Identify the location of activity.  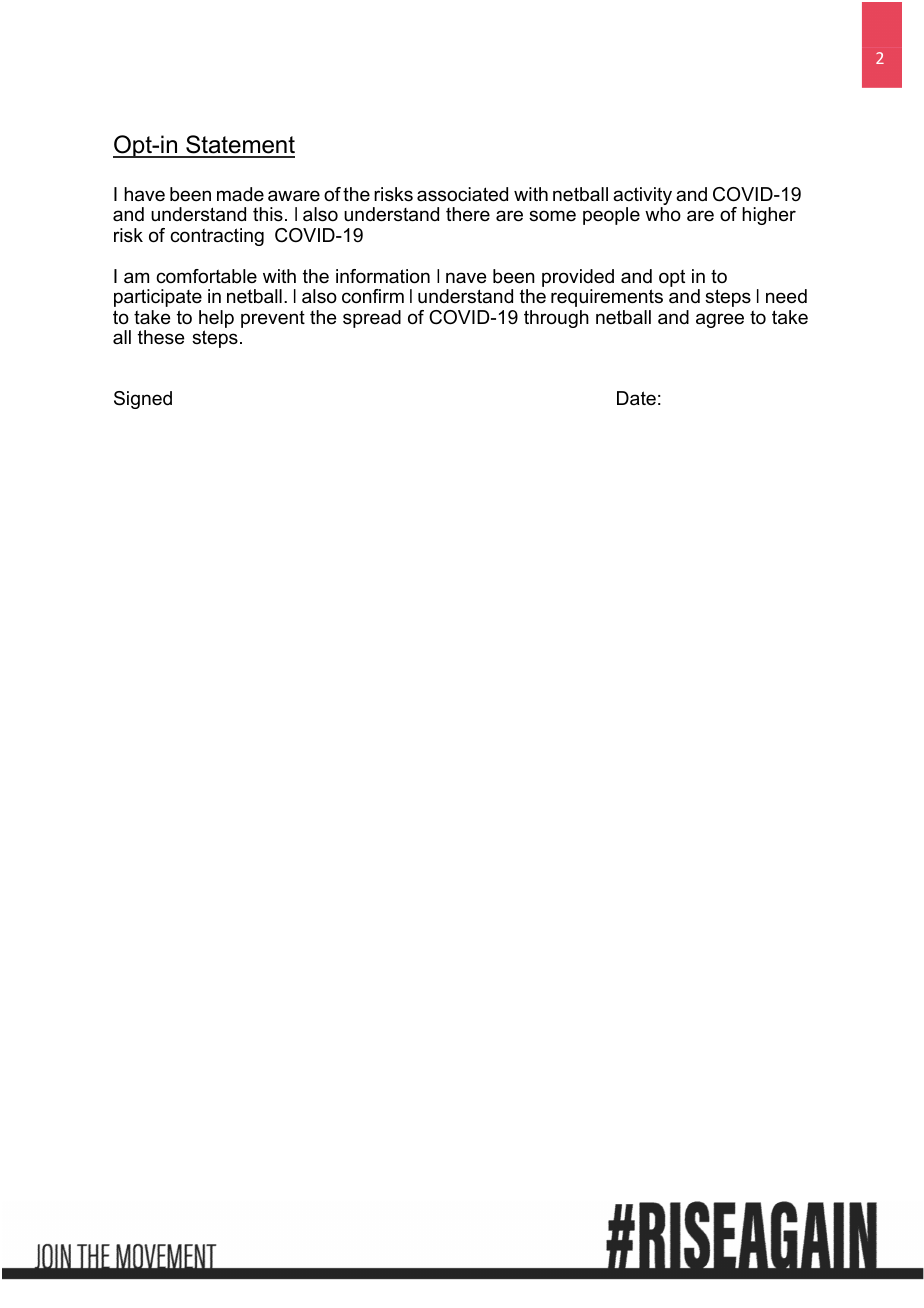
(642, 197).
